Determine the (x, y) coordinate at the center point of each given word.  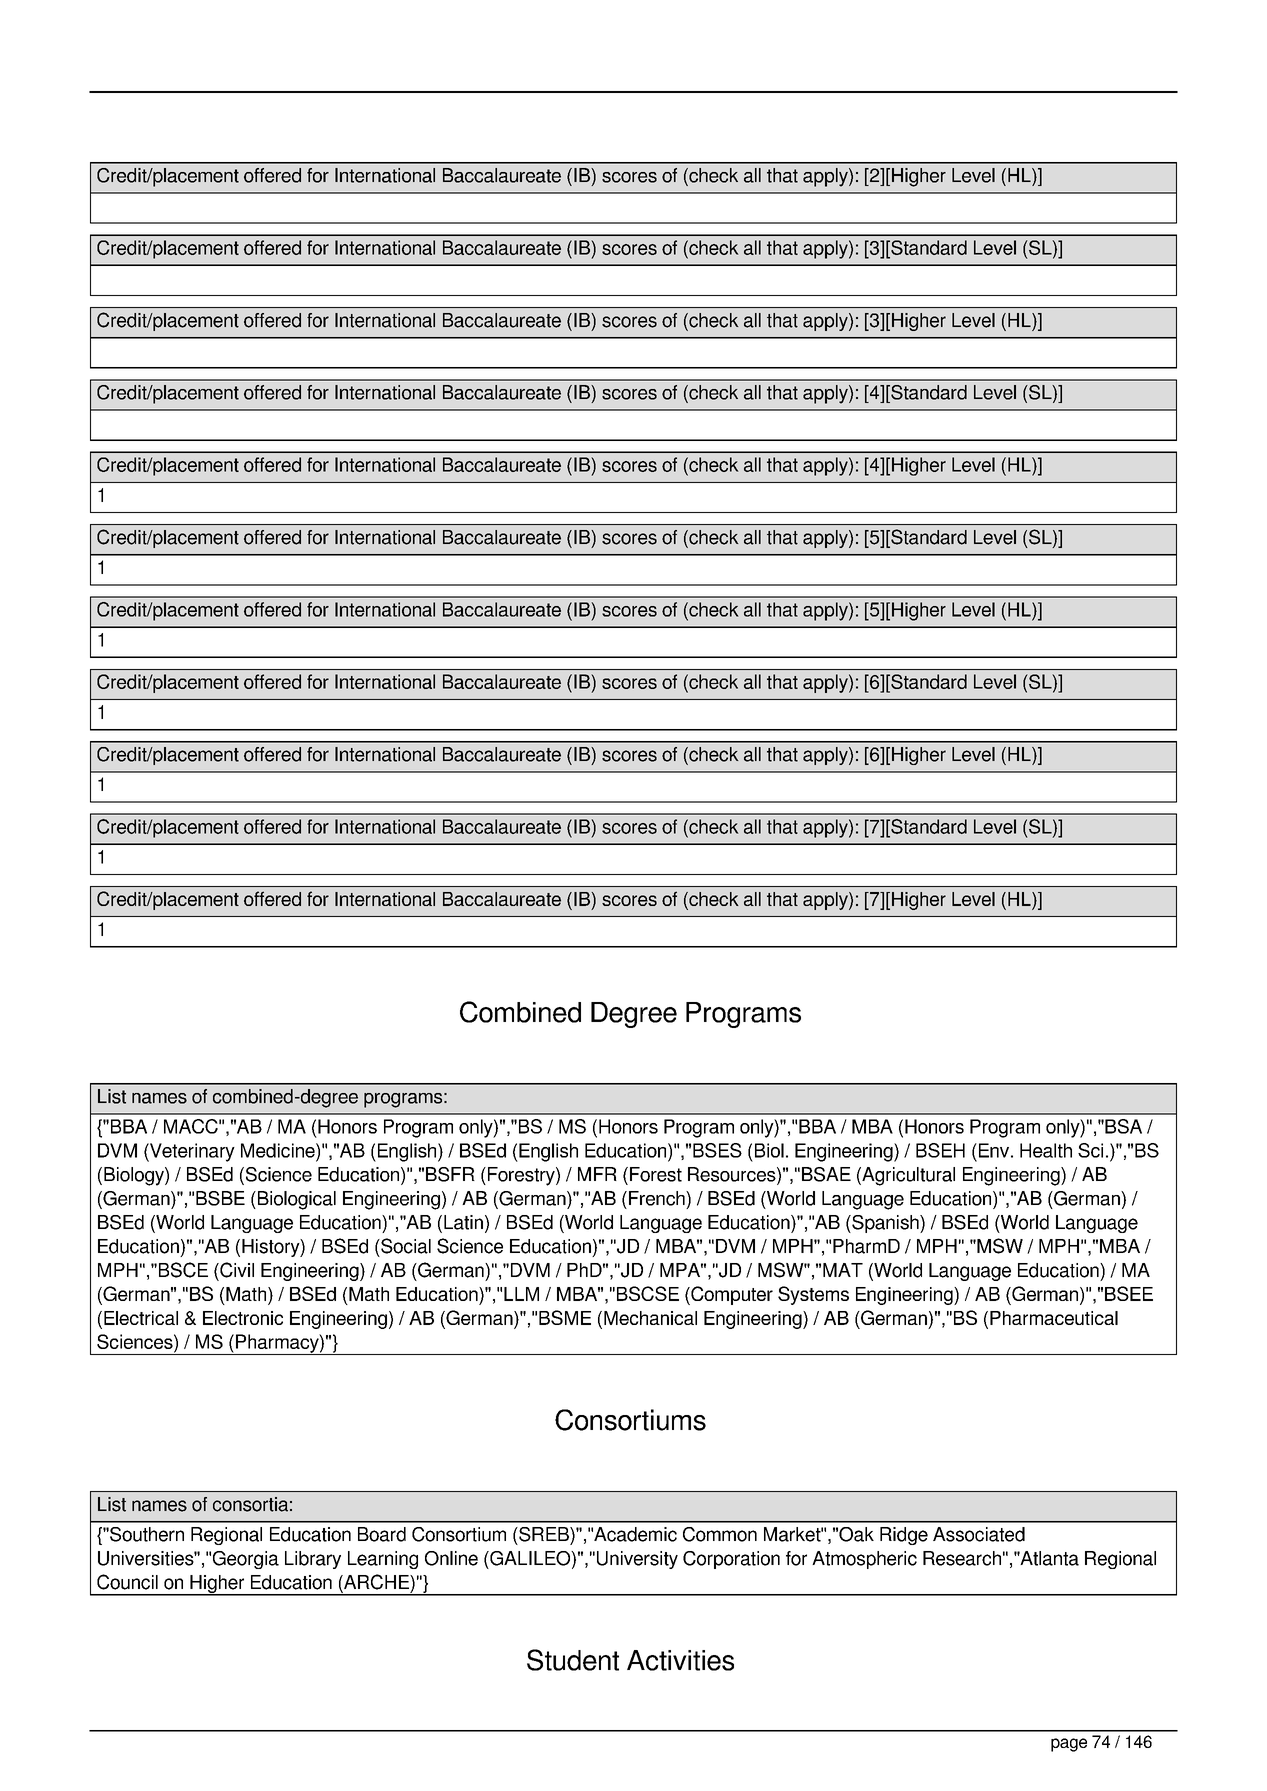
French (658, 1198)
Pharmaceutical (1054, 1318)
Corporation (731, 1560)
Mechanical (650, 1318)
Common (720, 1534)
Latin (463, 1222)
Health (1046, 1150)
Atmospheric (864, 1560)
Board (382, 1534)
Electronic (243, 1318)
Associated (979, 1534)
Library (313, 1560)
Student (573, 1660)
